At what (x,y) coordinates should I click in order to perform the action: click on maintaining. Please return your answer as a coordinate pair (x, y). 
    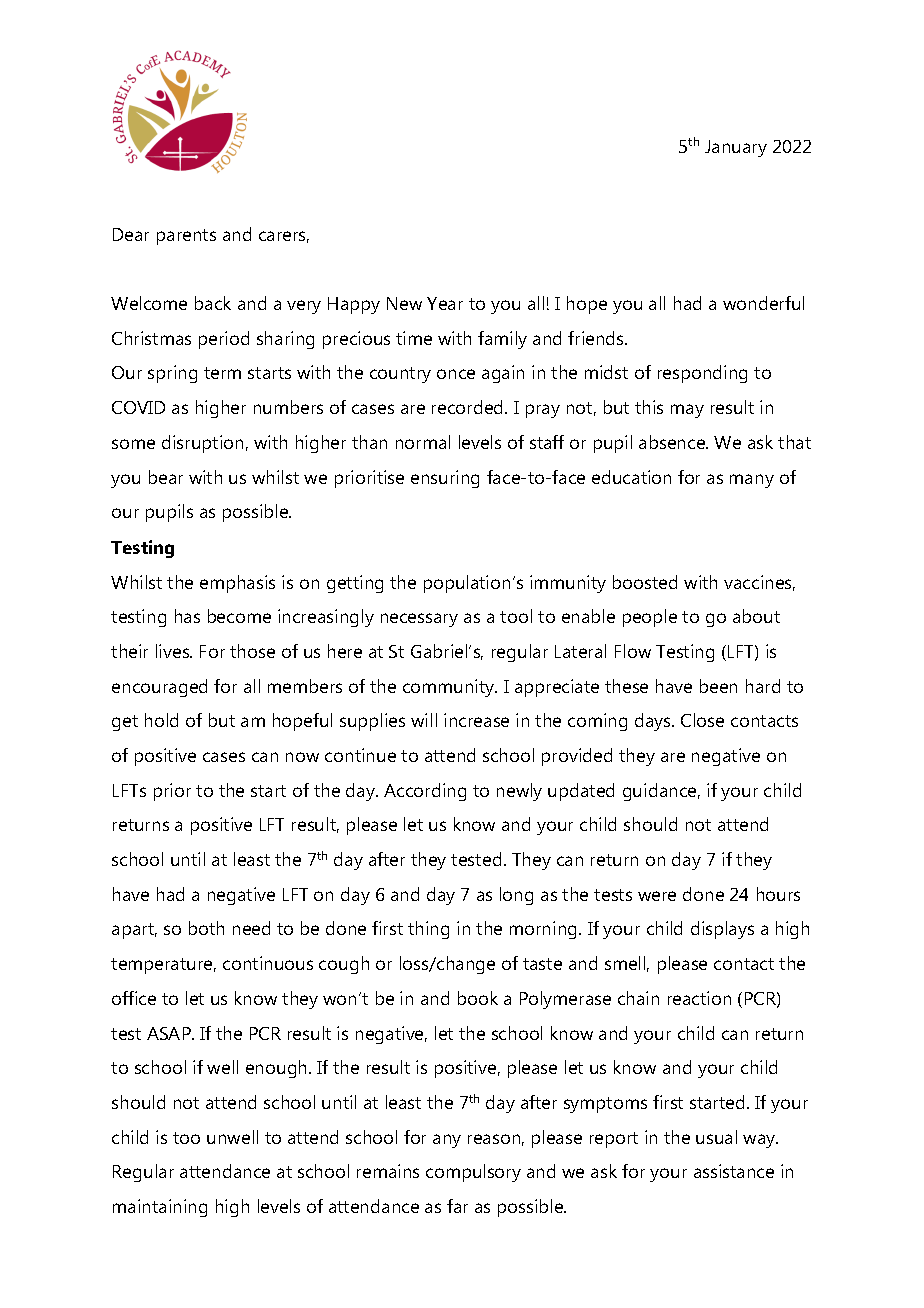
    Looking at the image, I should click on (160, 1208).
